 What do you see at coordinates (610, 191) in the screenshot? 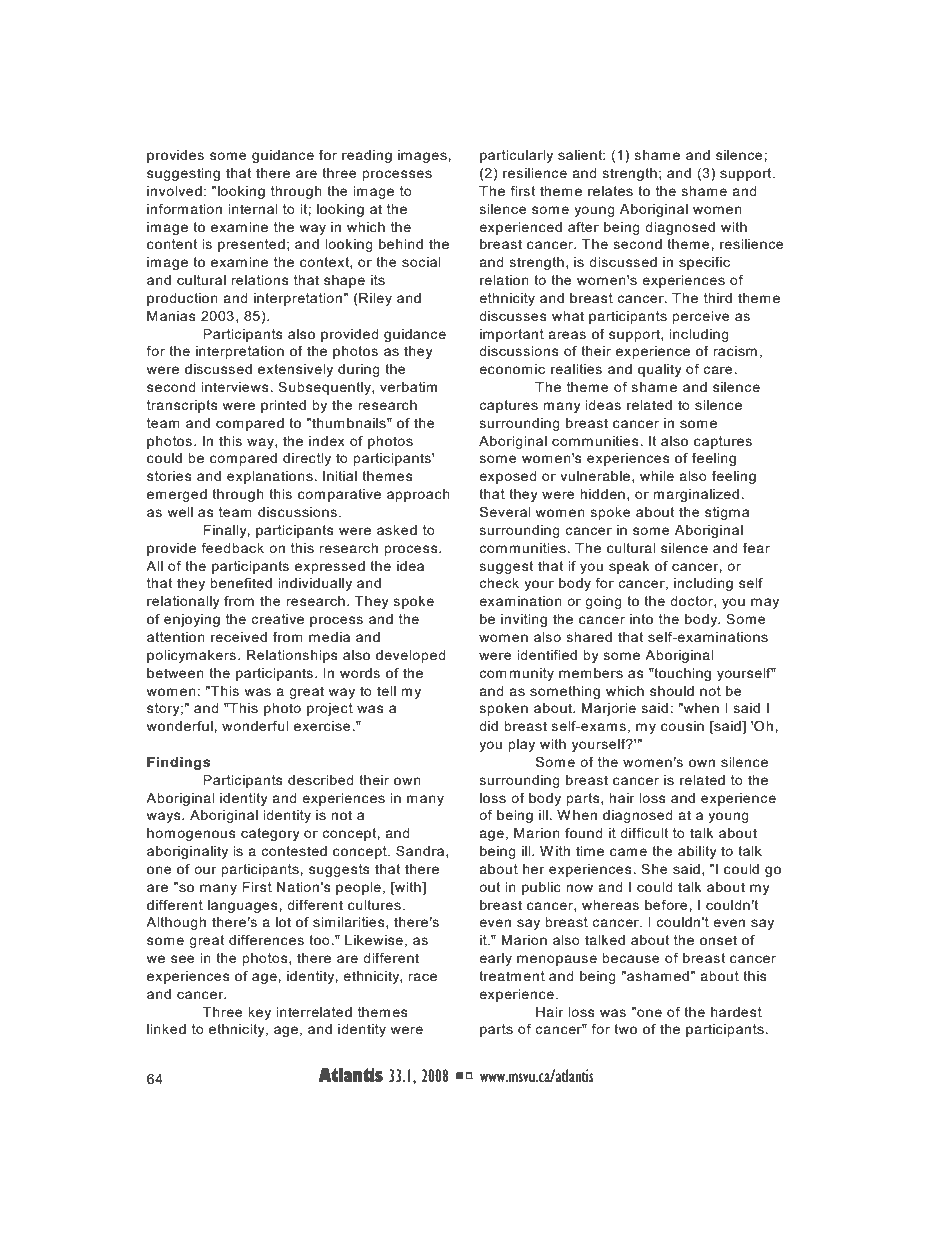
I see `relates` at bounding box center [610, 191].
